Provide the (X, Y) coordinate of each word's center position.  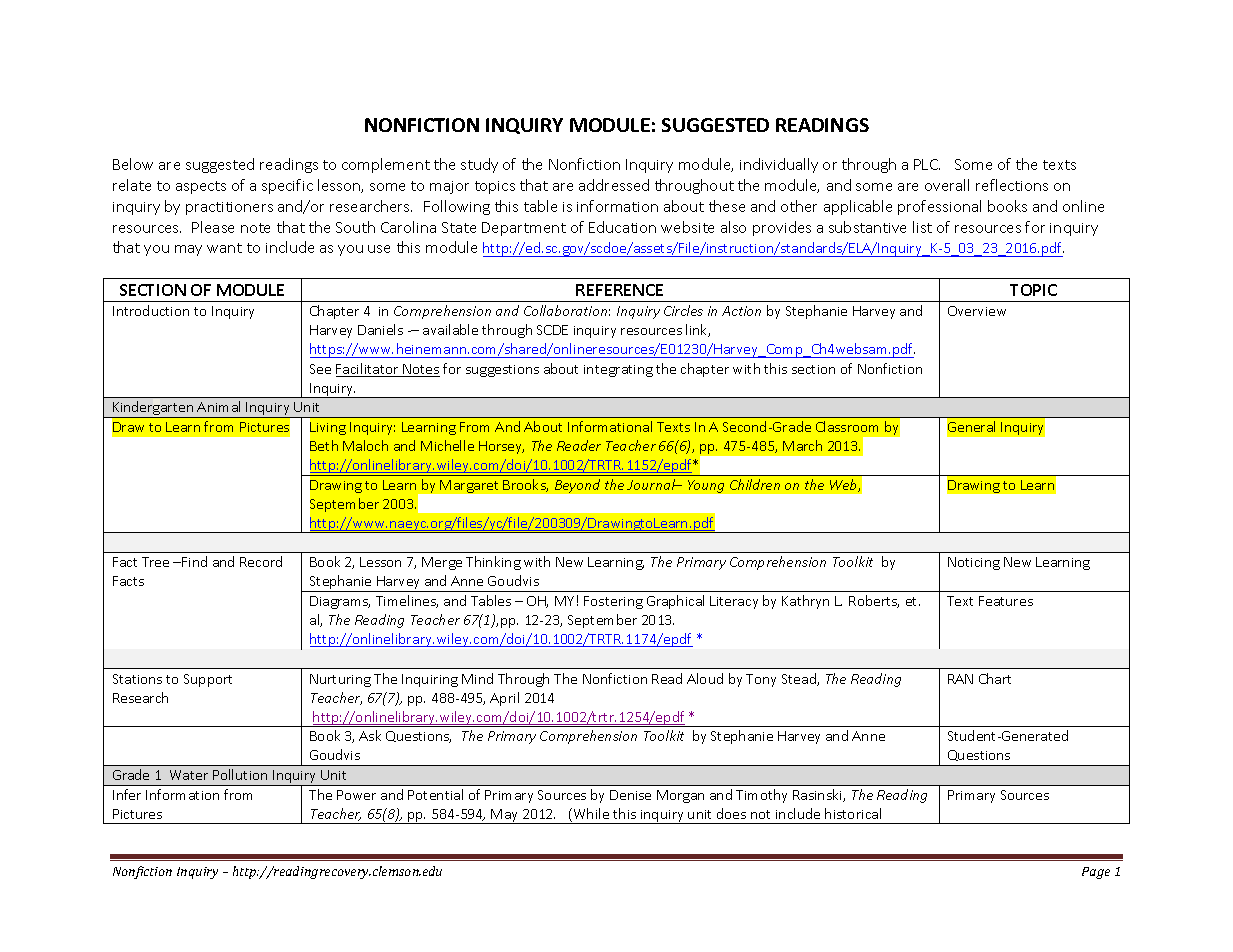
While (590, 815)
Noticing (974, 563)
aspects (201, 187)
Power (356, 795)
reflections (1012, 185)
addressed (614, 185)
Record (261, 561)
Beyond (577, 486)
